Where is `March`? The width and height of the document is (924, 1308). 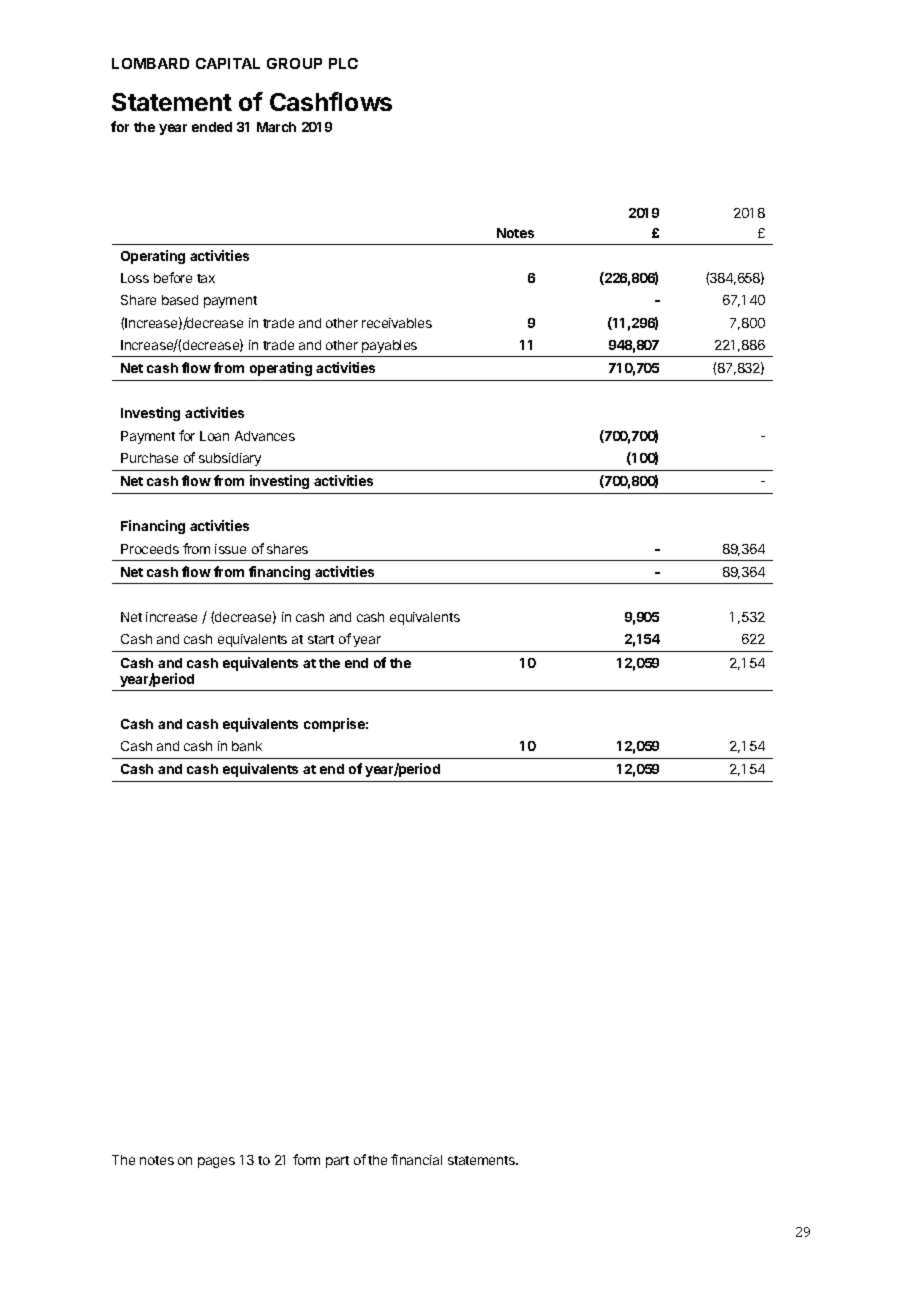 March is located at coordinates (276, 127).
